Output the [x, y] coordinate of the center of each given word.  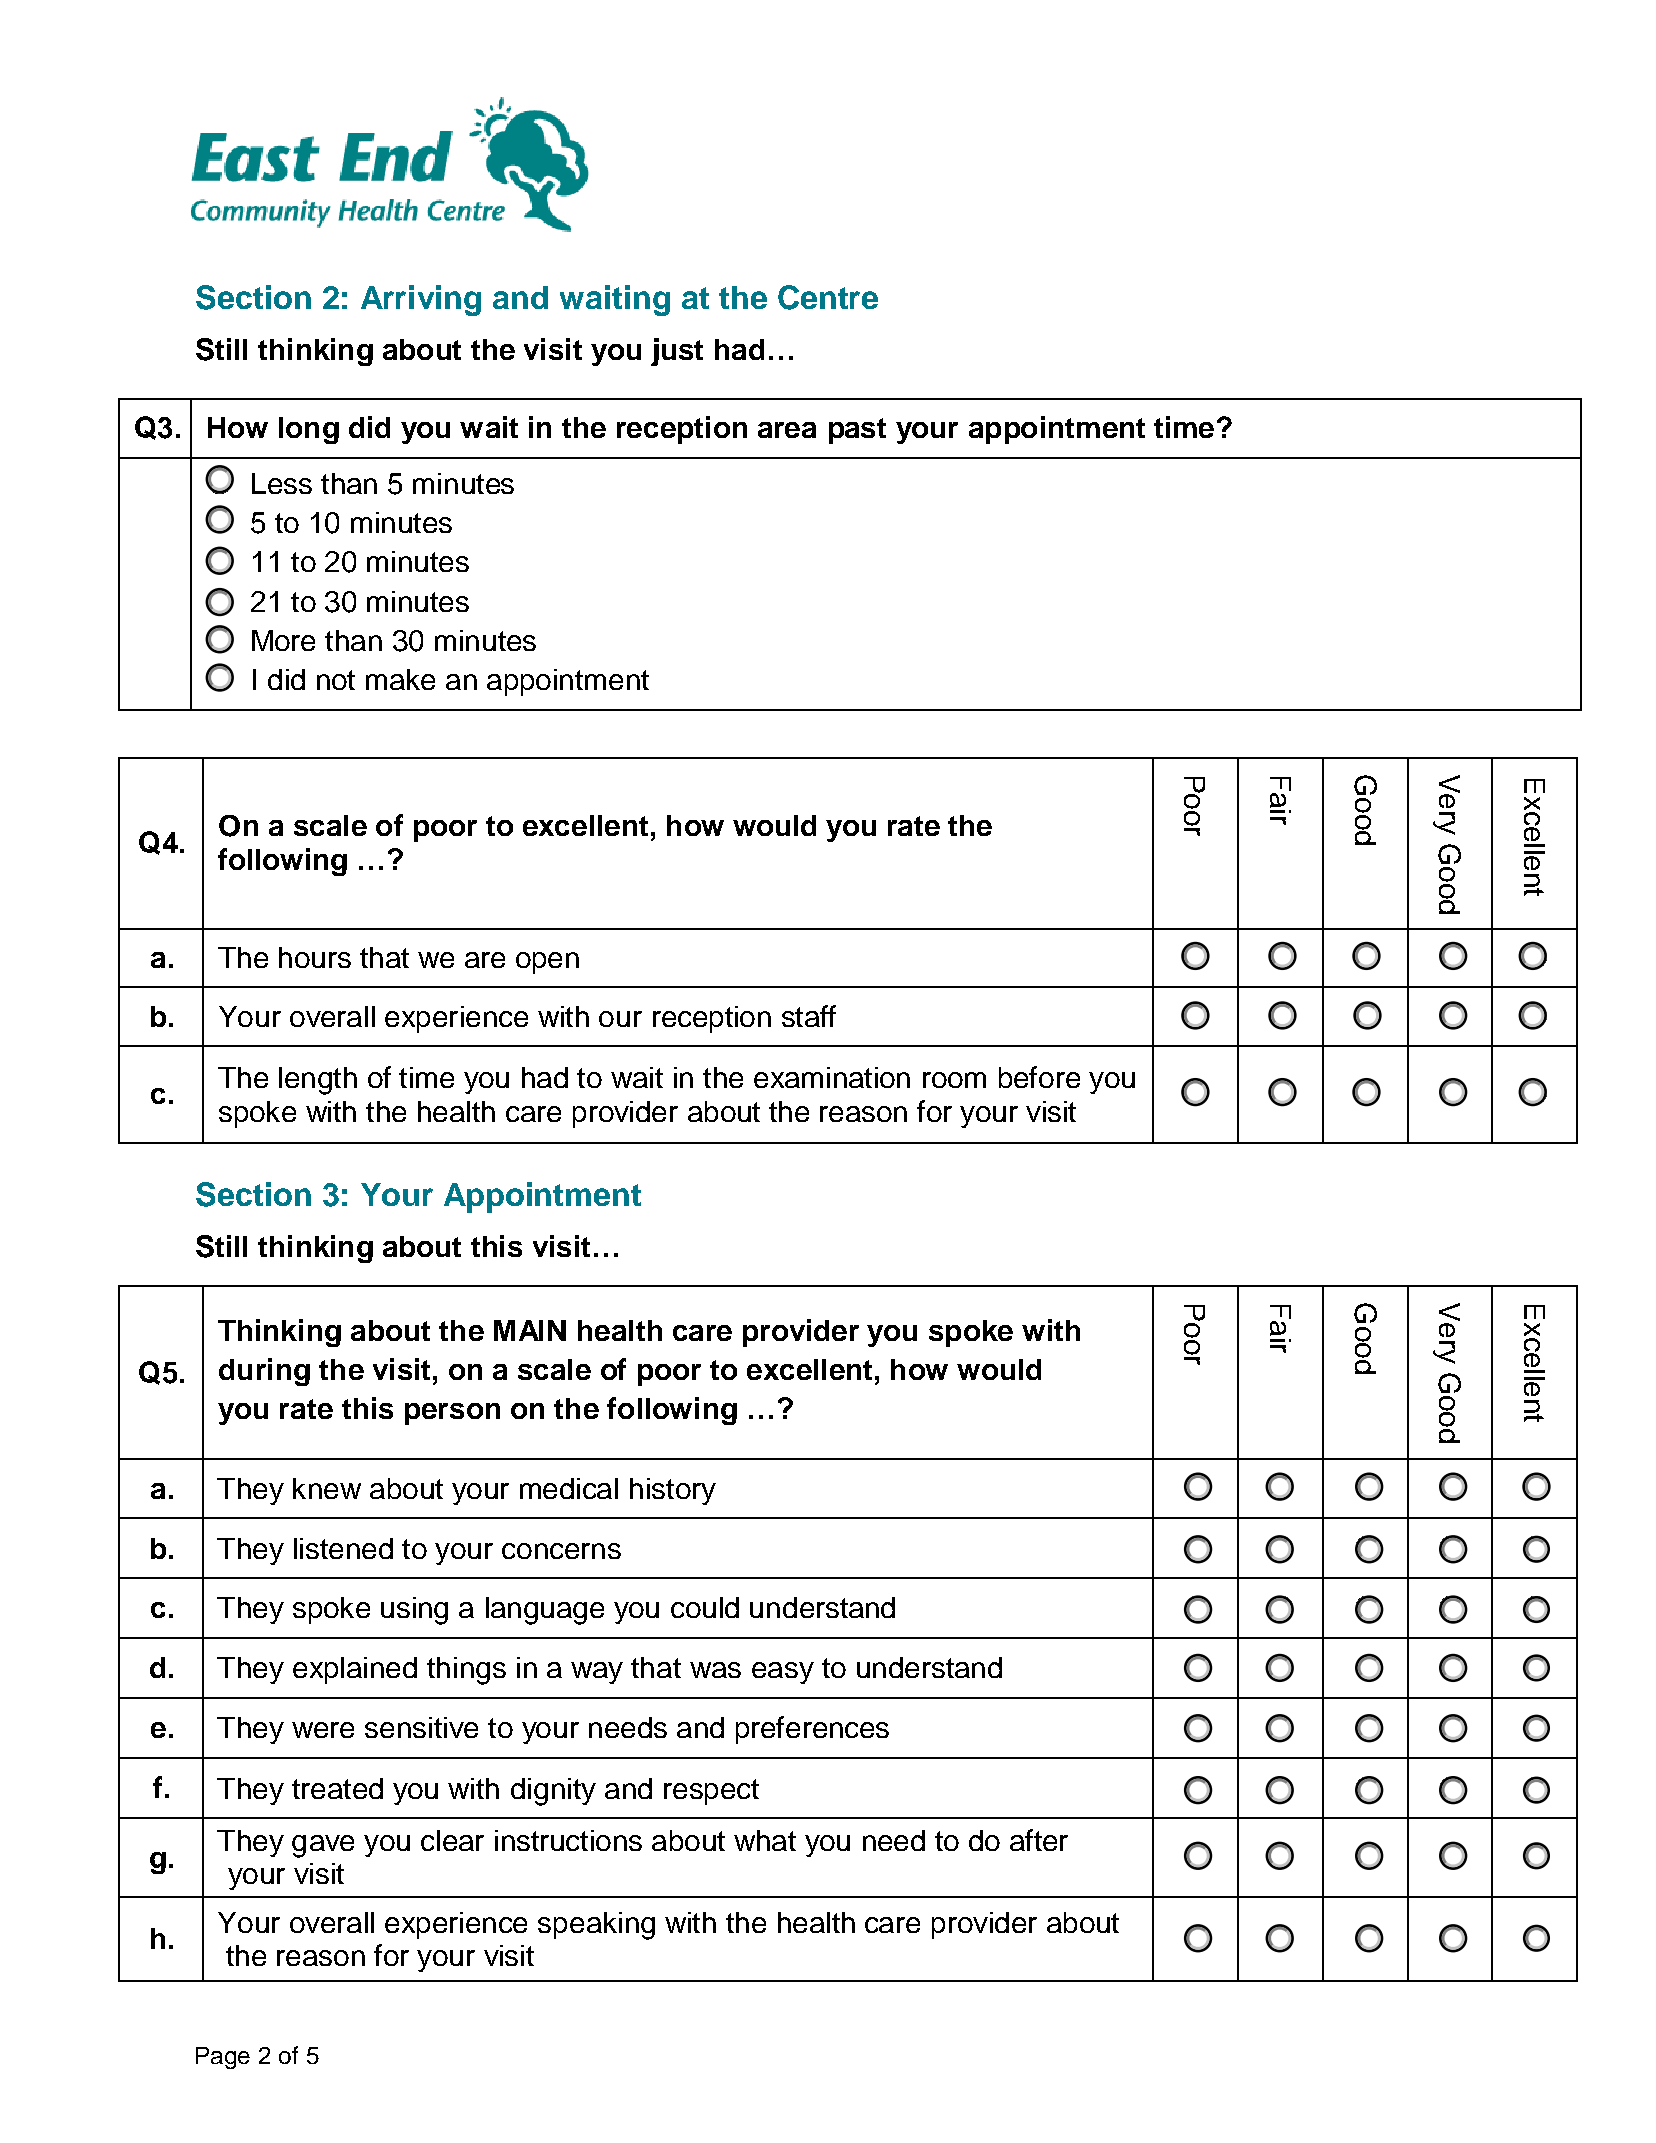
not [336, 680]
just [677, 352]
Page [223, 2058]
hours [315, 957]
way [597, 1673]
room [954, 1080]
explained [355, 1670]
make [400, 679]
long [309, 430]
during [264, 1372]
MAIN [530, 1330]
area [787, 430]
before [1039, 1077]
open [547, 963]
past [857, 431]
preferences [812, 1730]
